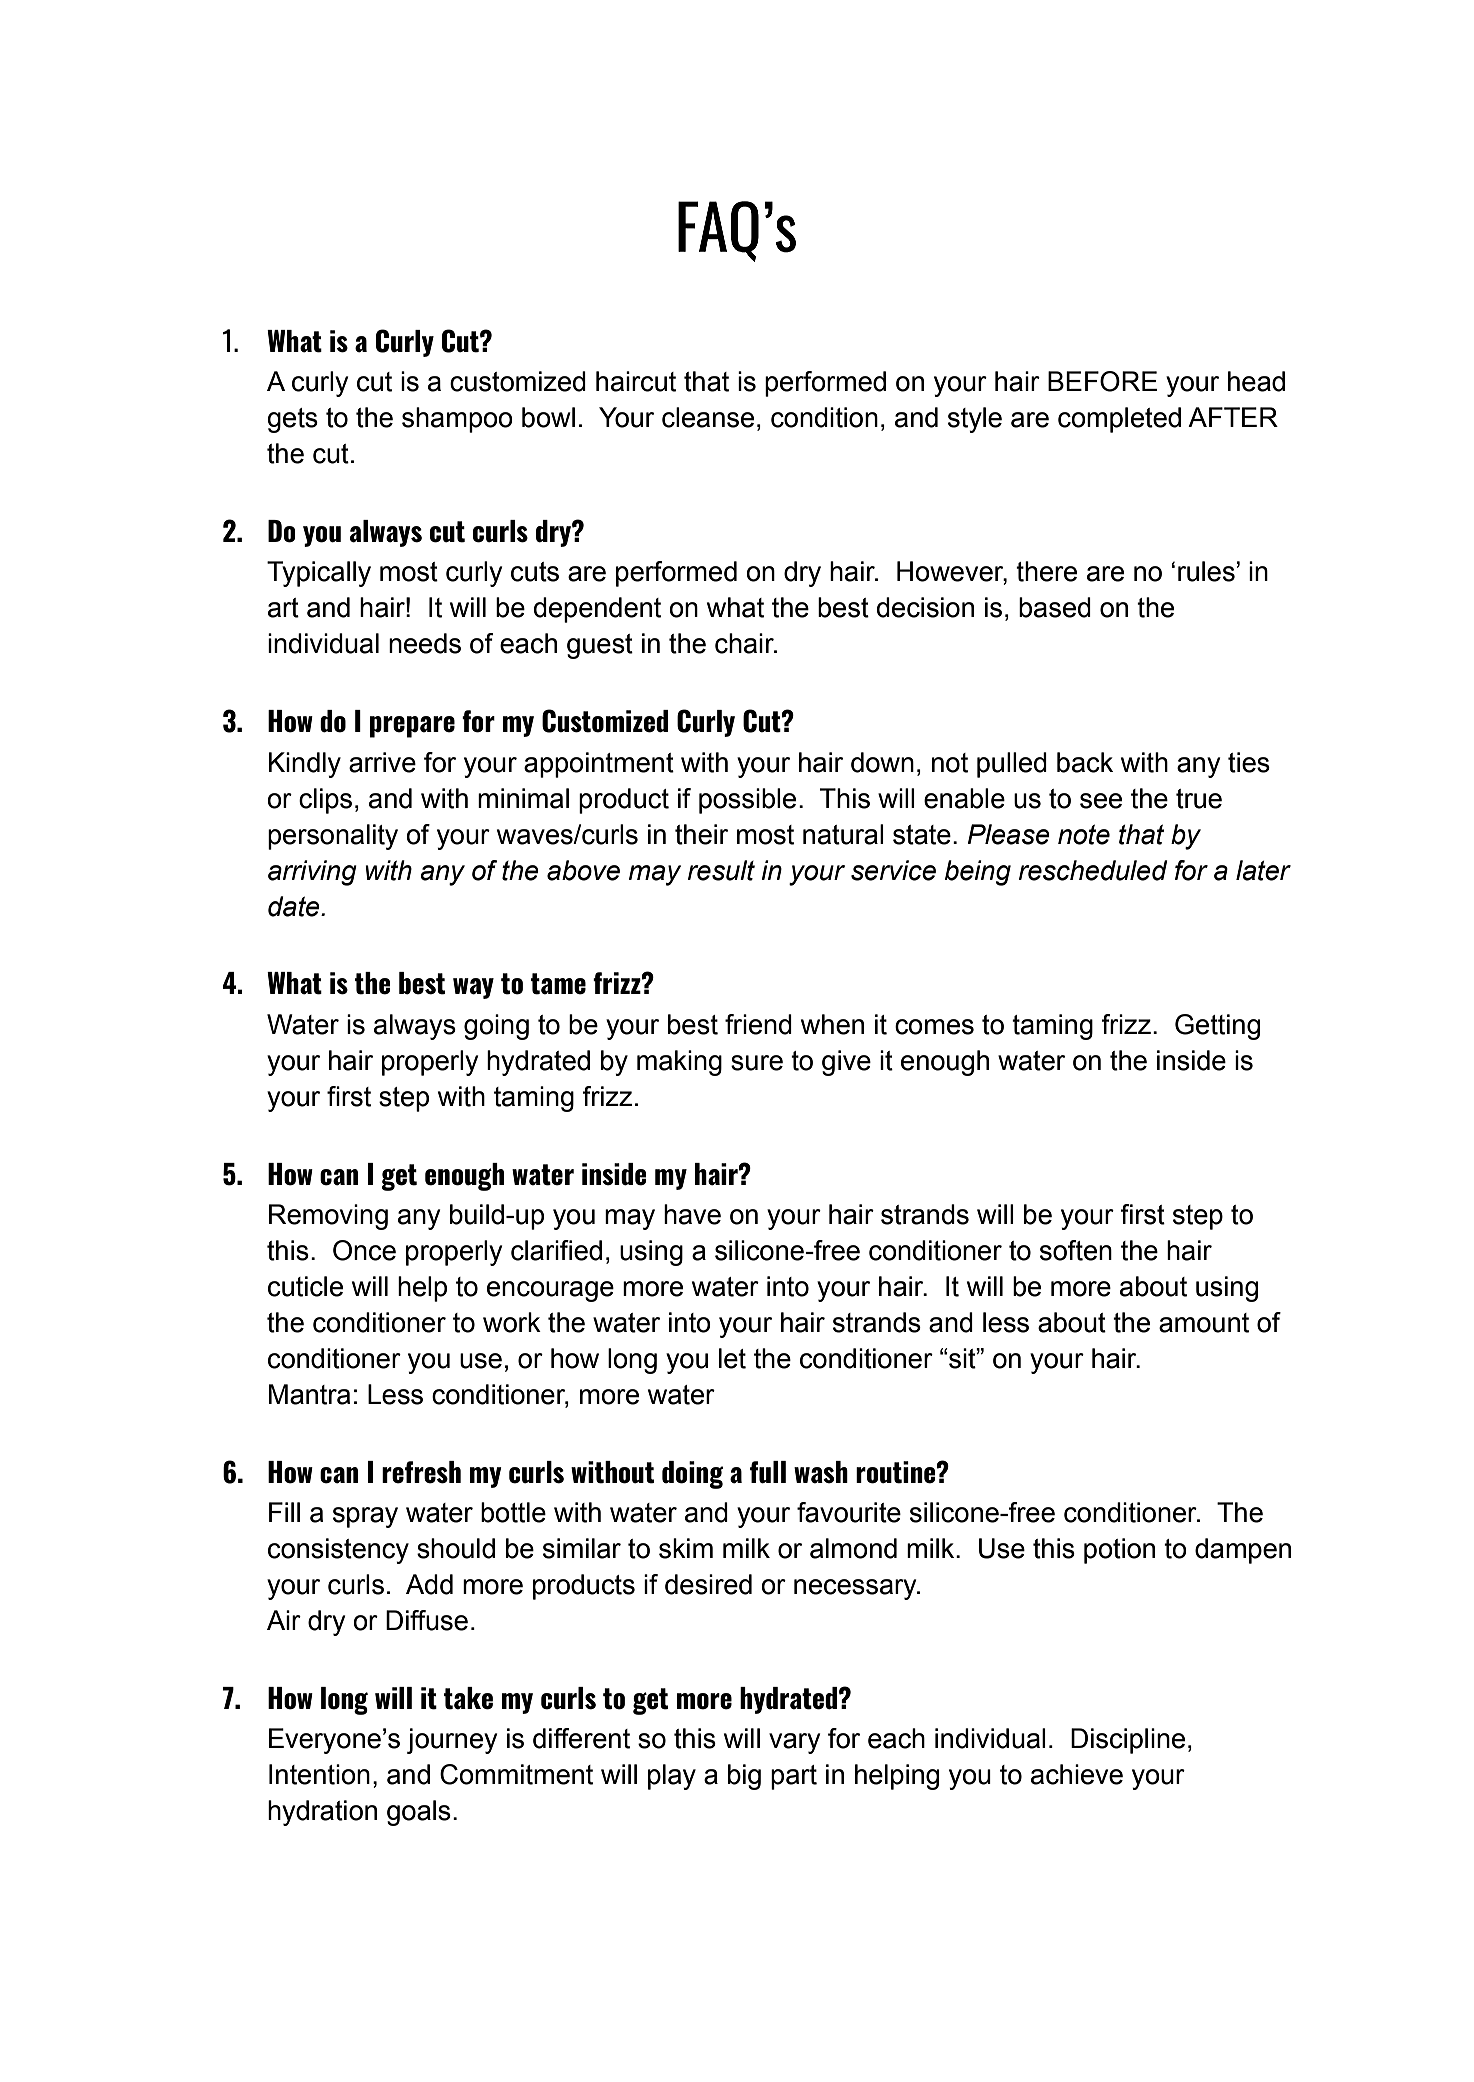  I want to click on back, so click(1085, 762).
